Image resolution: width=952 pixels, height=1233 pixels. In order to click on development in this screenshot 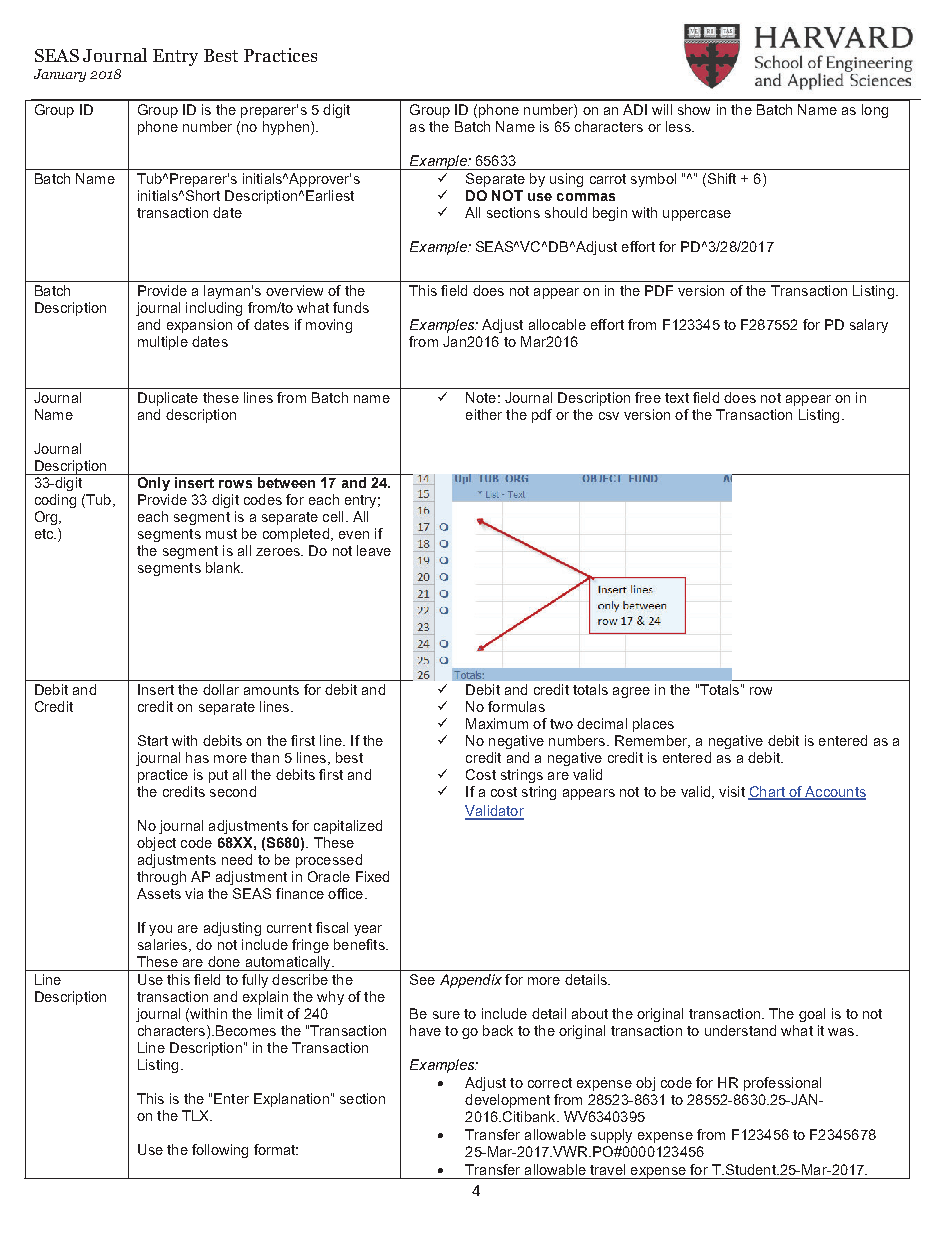, I will do `click(507, 1101)`.
